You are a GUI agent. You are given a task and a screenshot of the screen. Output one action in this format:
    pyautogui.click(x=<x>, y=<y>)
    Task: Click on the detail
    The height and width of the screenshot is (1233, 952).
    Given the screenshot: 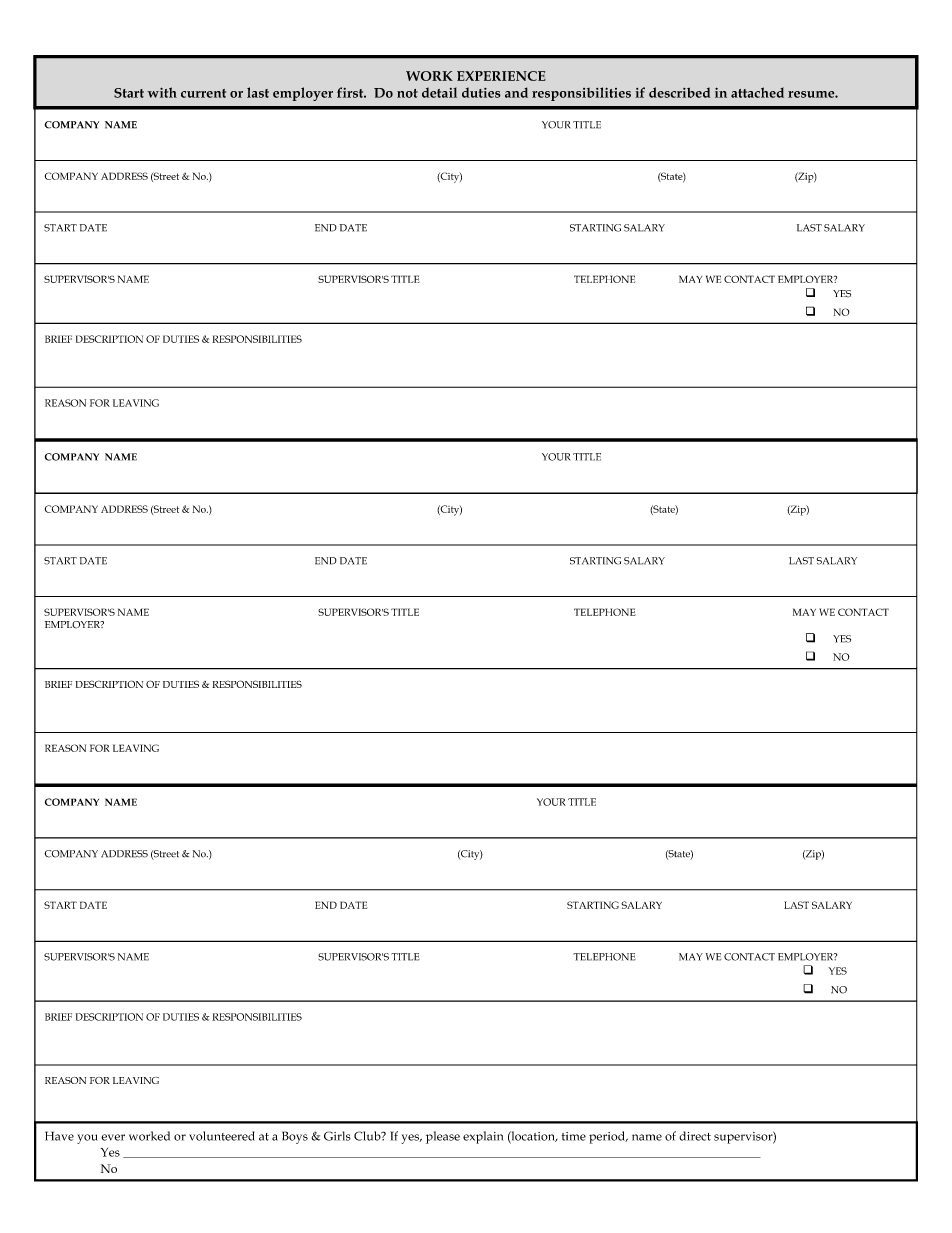 What is the action you would take?
    pyautogui.click(x=439, y=92)
